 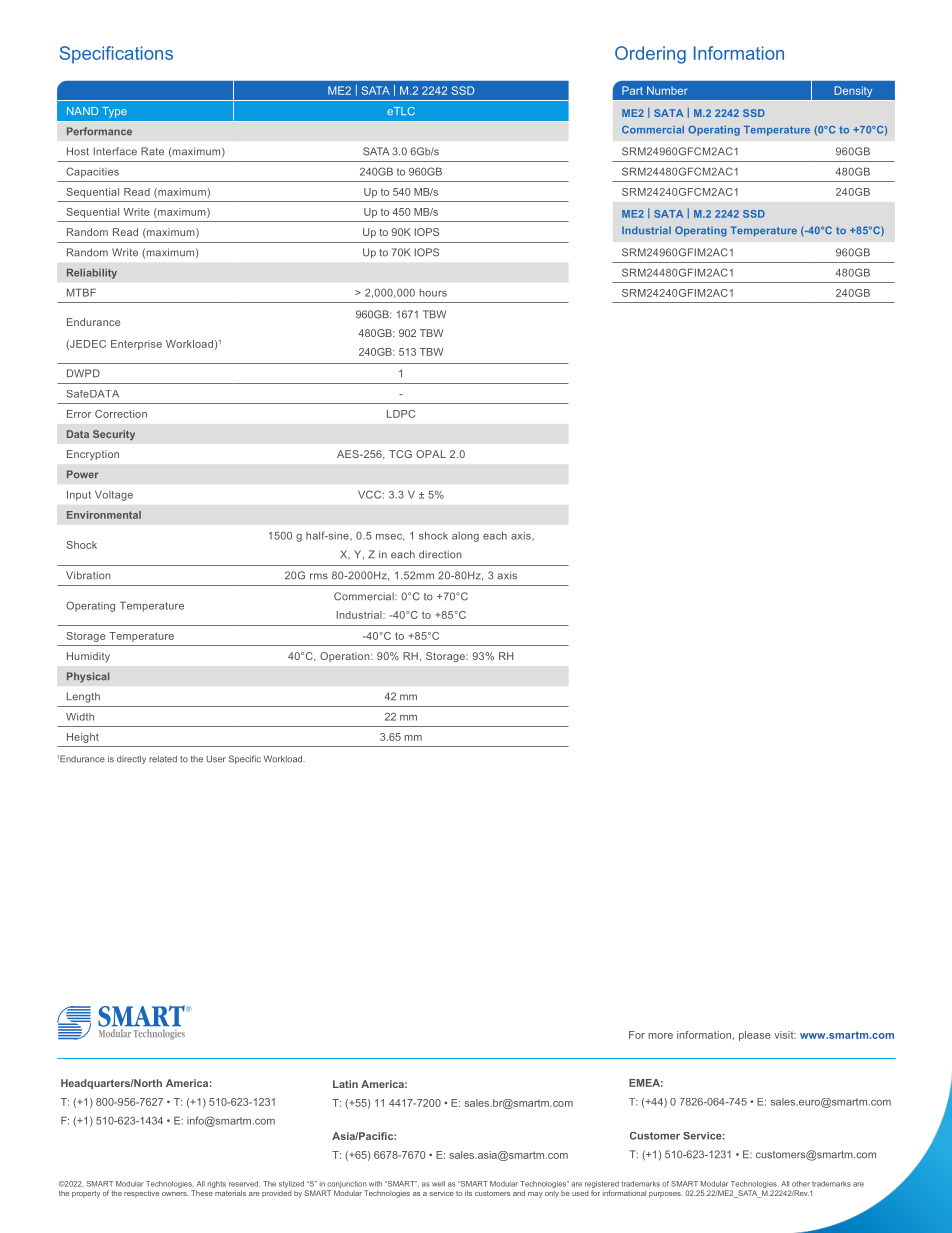 I want to click on Type, so click(x=114, y=112).
